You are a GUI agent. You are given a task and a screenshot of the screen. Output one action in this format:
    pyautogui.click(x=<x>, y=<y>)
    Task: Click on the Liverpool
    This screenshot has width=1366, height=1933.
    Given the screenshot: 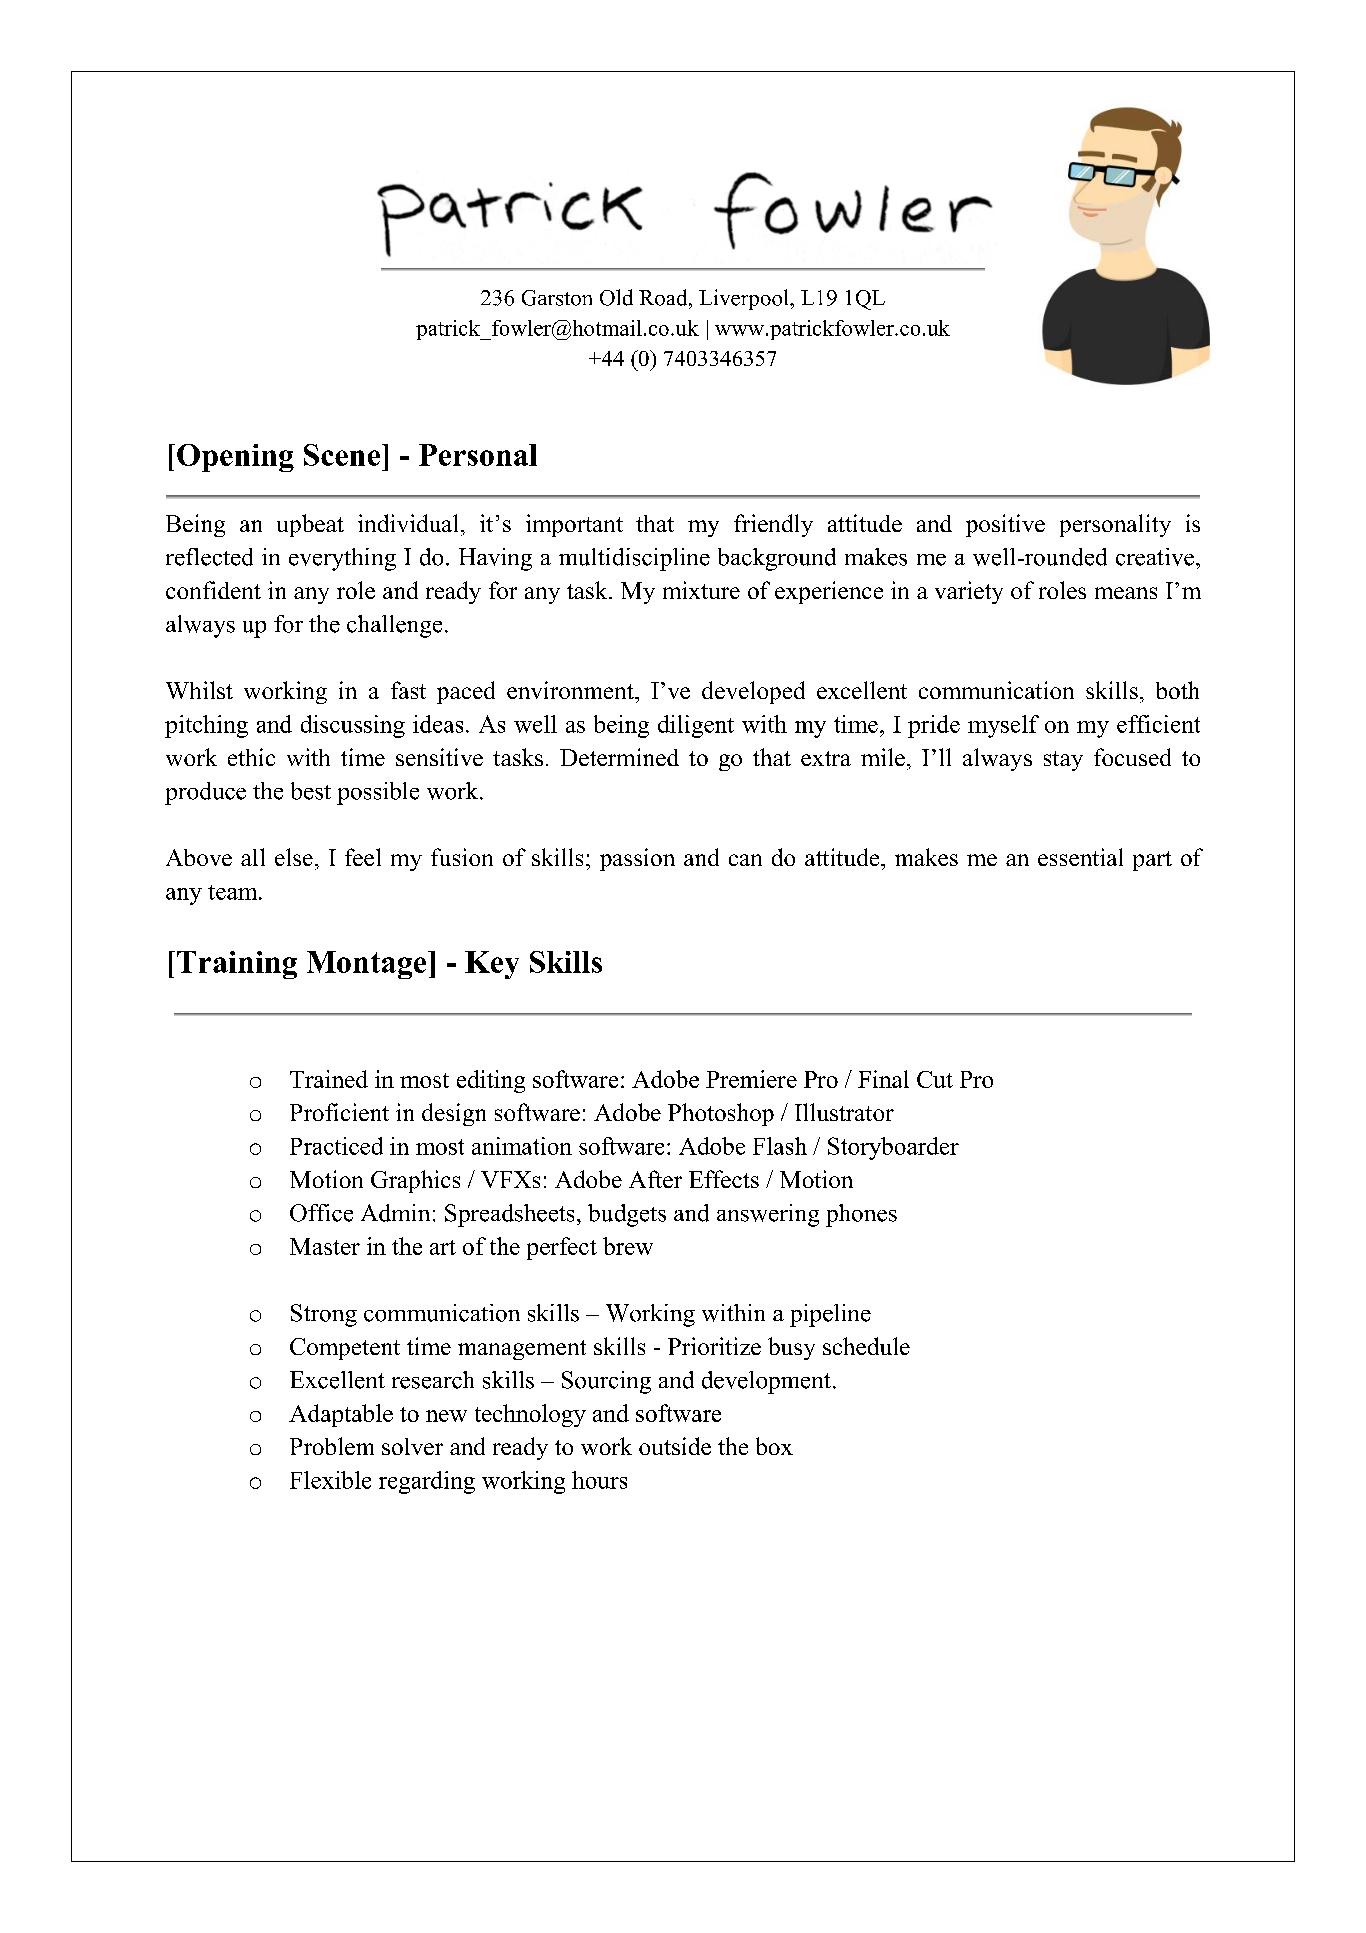 What is the action you would take?
    pyautogui.click(x=745, y=299)
